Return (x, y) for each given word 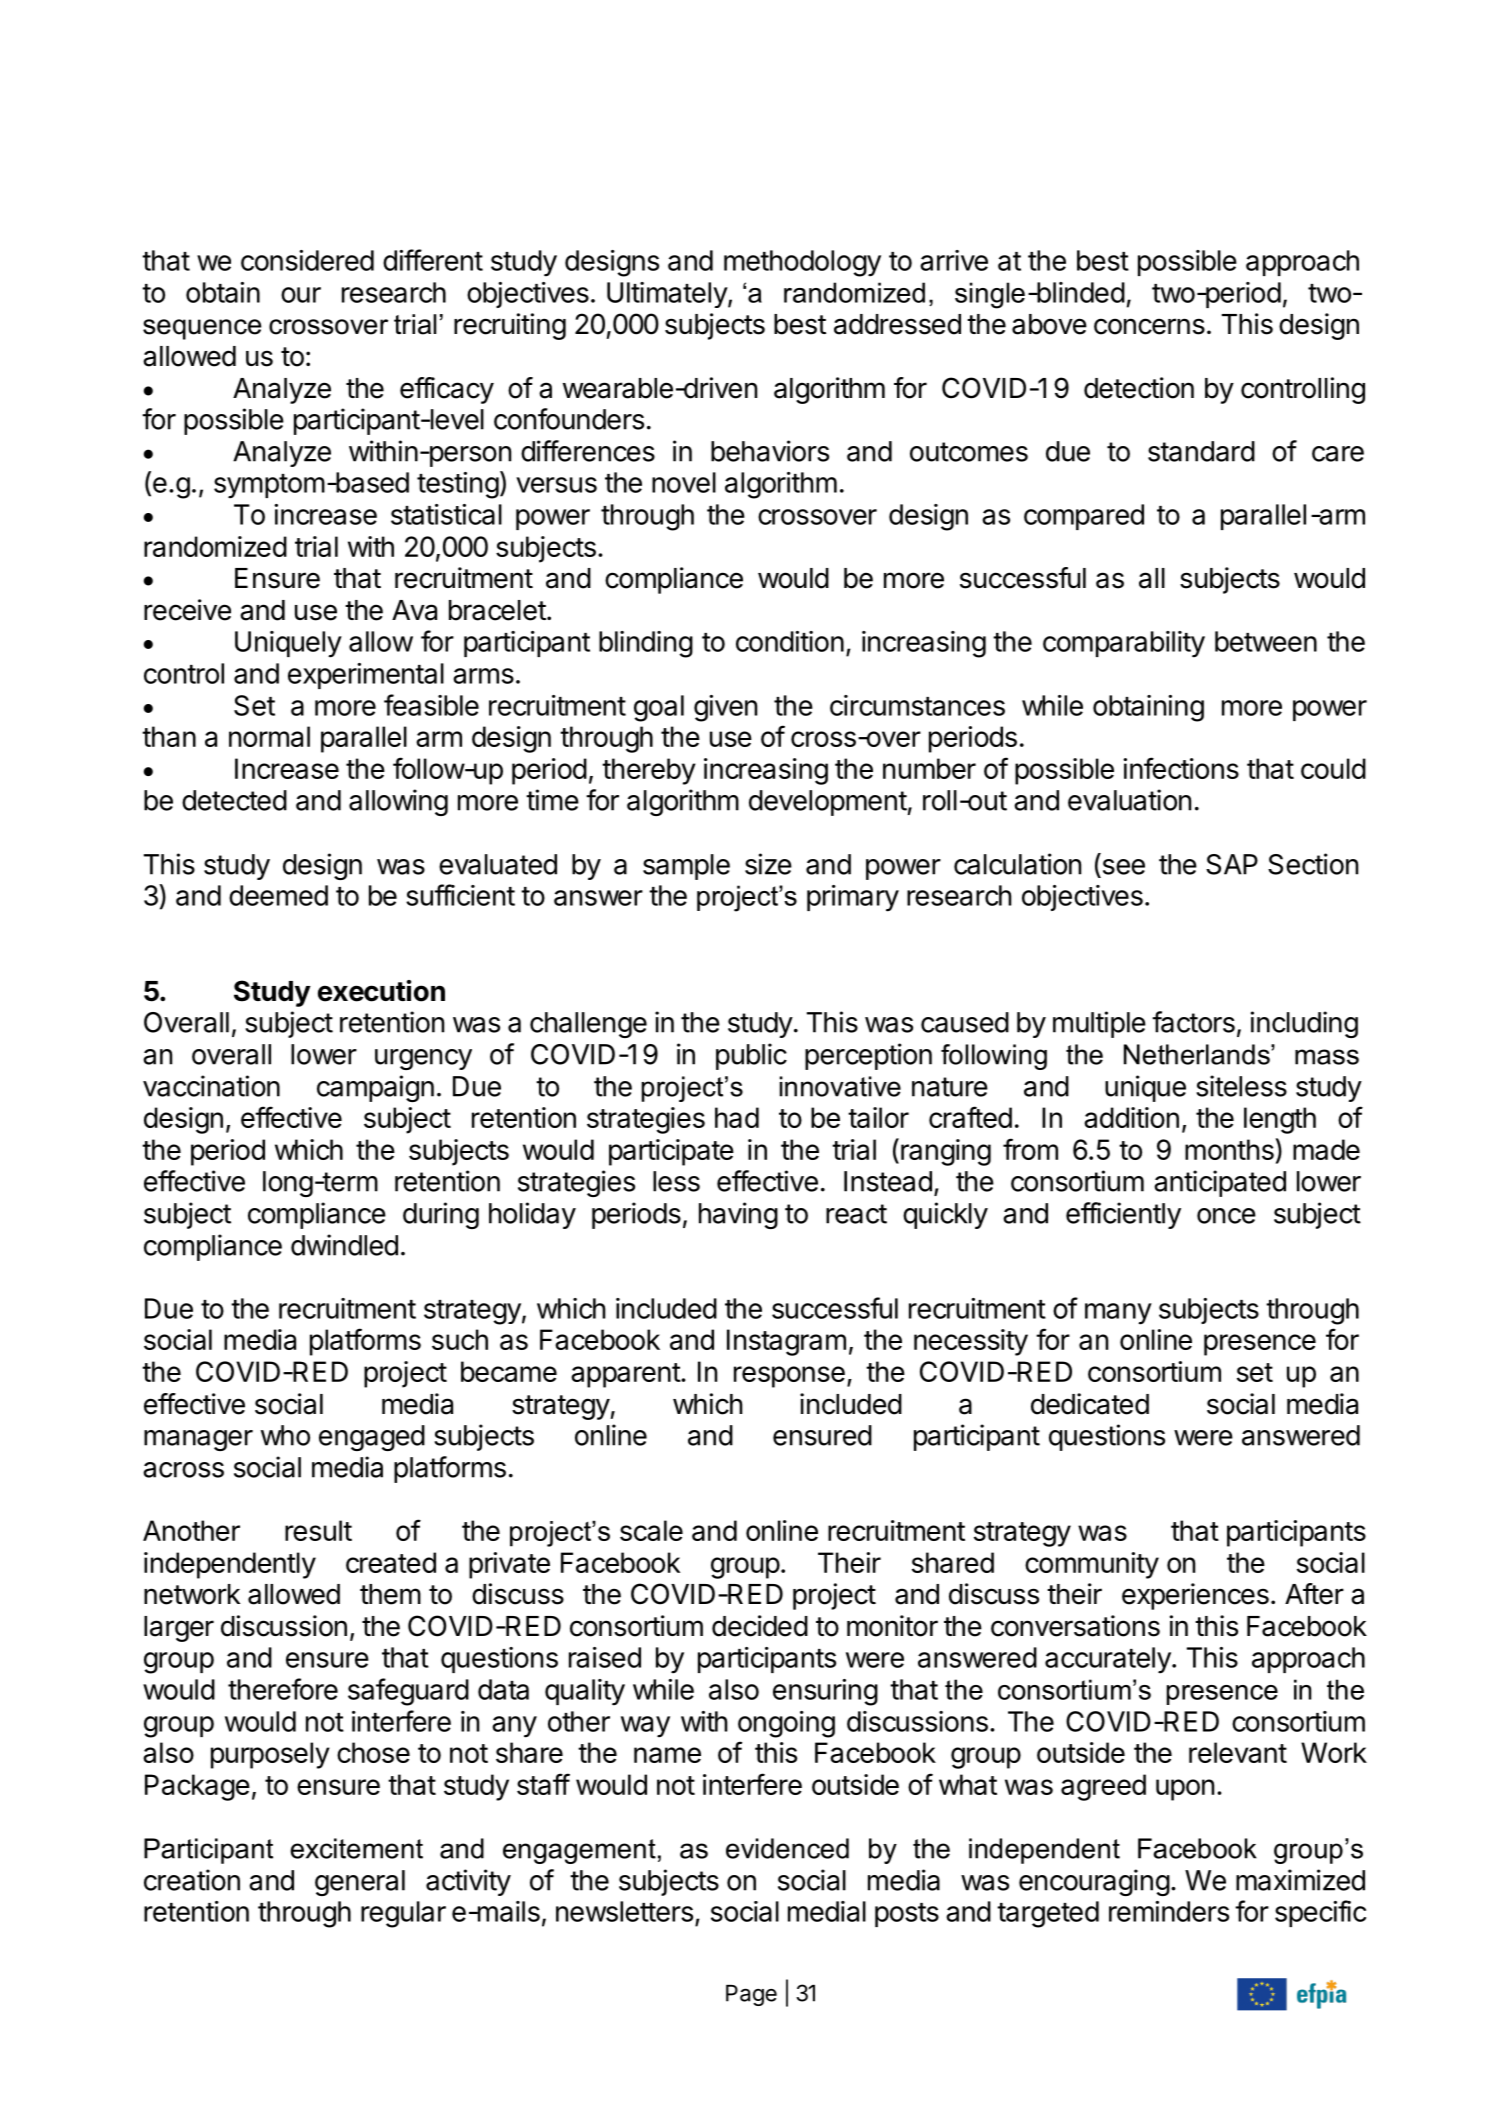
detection (1139, 388)
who (285, 1435)
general (360, 1883)
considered (307, 260)
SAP (1232, 864)
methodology (802, 263)
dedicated (1090, 1404)
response (789, 1377)
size (768, 864)
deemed (278, 895)
